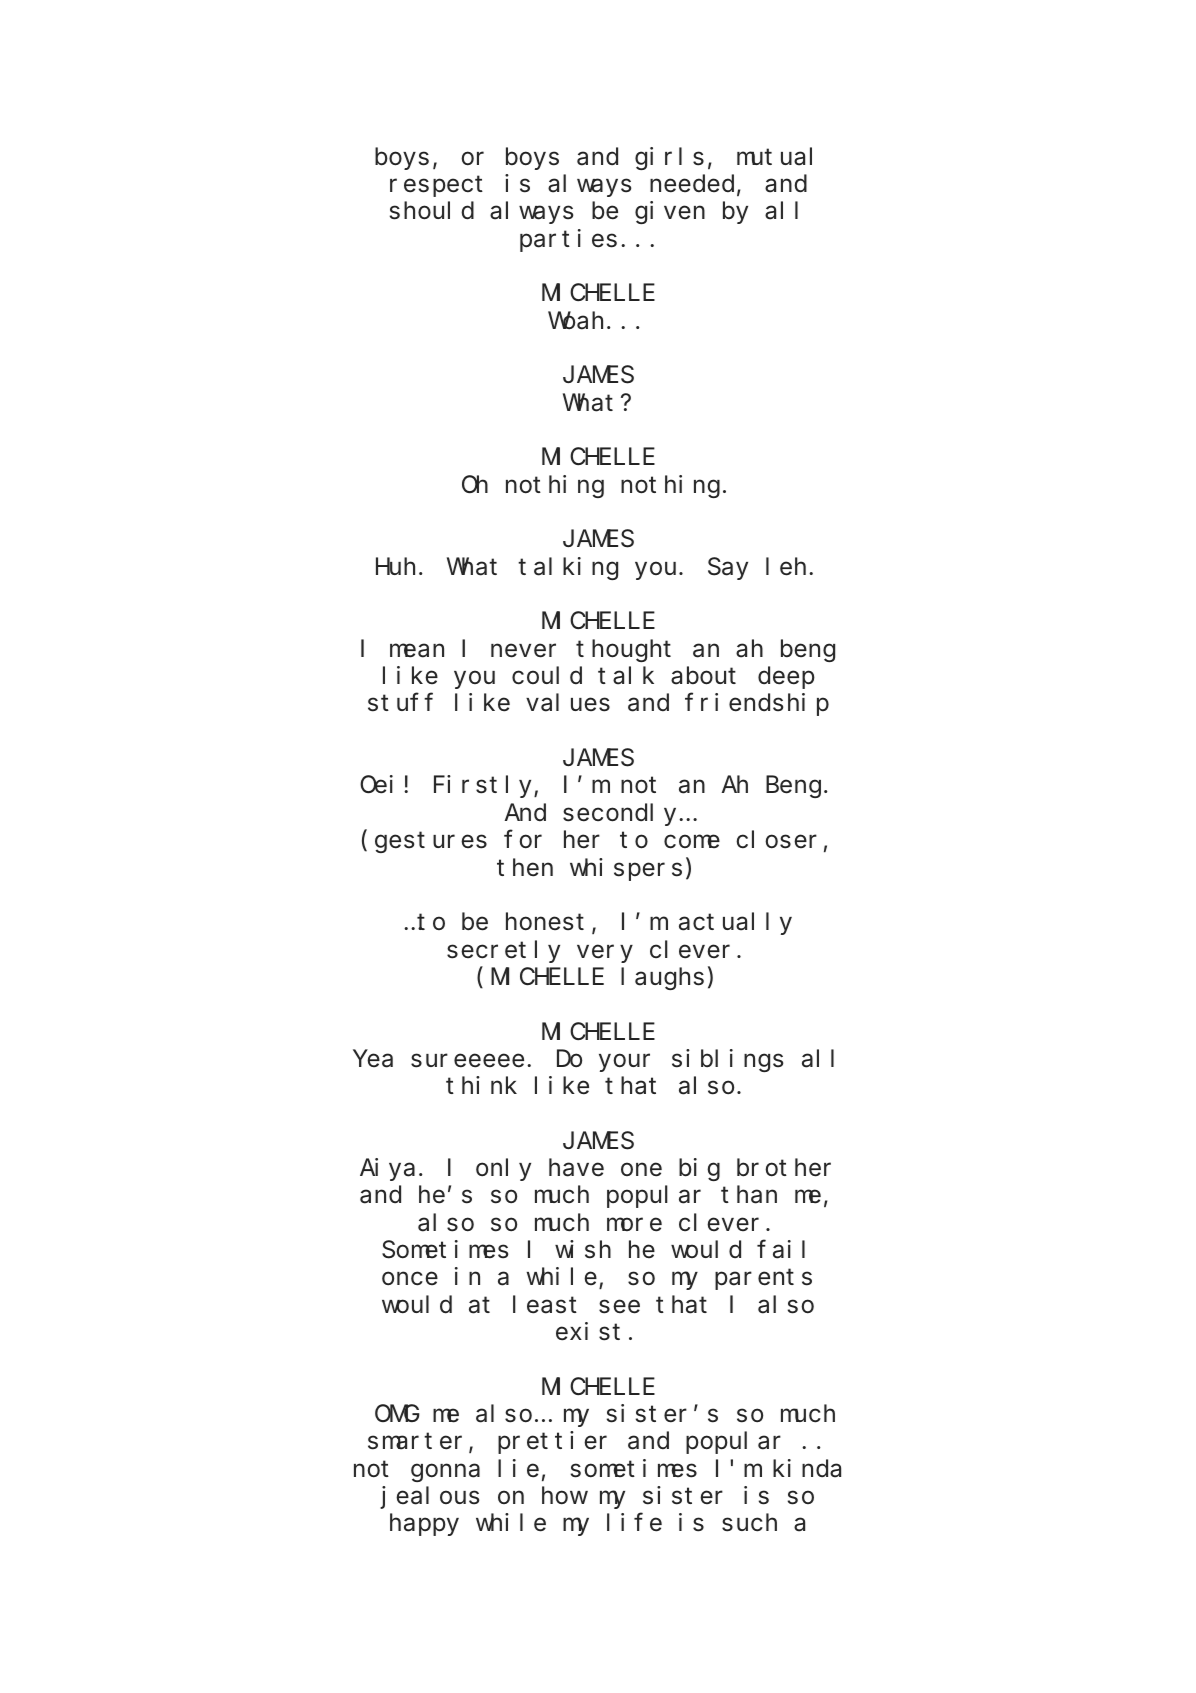 The image size is (1196, 1693). What do you see at coordinates (621, 814) in the screenshot?
I see `secondly` at bounding box center [621, 814].
